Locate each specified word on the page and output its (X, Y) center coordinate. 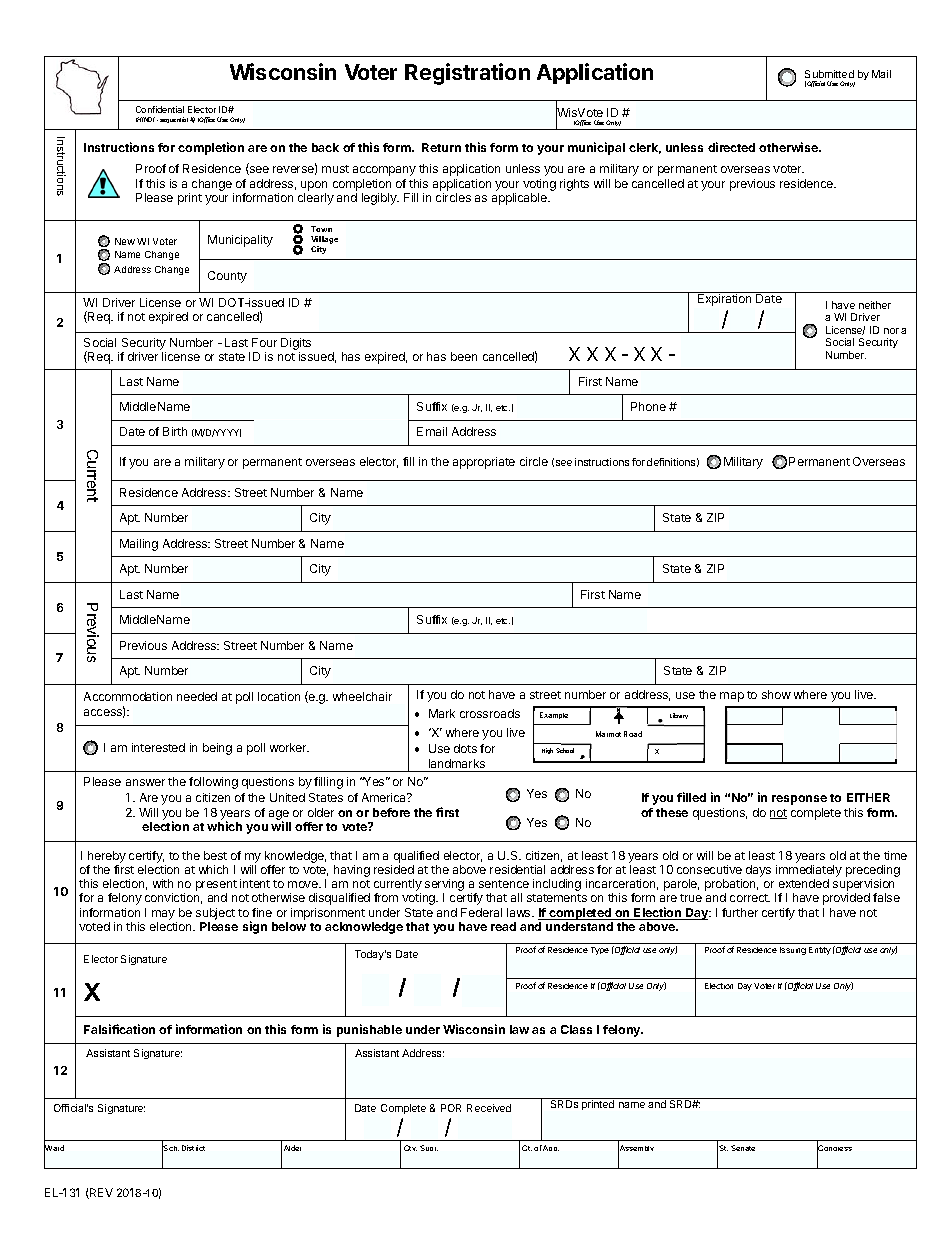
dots (465, 748)
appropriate (484, 463)
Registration (467, 74)
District (193, 1148)
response (799, 800)
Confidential (160, 109)
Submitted (829, 74)
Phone (648, 406)
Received (489, 1108)
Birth (175, 431)
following (213, 783)
